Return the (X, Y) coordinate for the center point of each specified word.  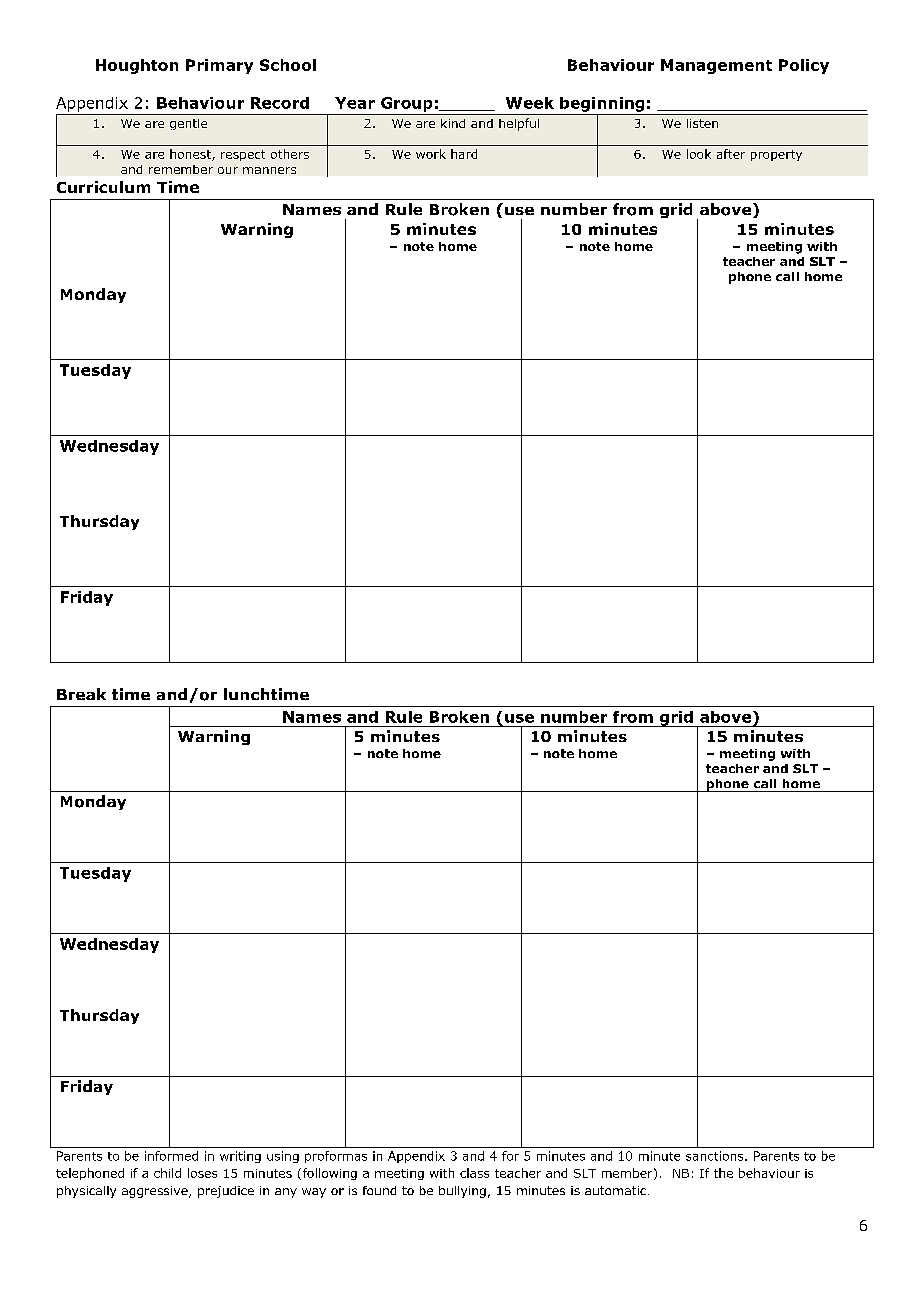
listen (702, 123)
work (431, 154)
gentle (188, 124)
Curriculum (103, 187)
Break (81, 694)
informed (171, 1156)
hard (464, 154)
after (731, 154)
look (699, 154)
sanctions (716, 1156)
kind (453, 123)
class (474, 1173)
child (167, 1173)
